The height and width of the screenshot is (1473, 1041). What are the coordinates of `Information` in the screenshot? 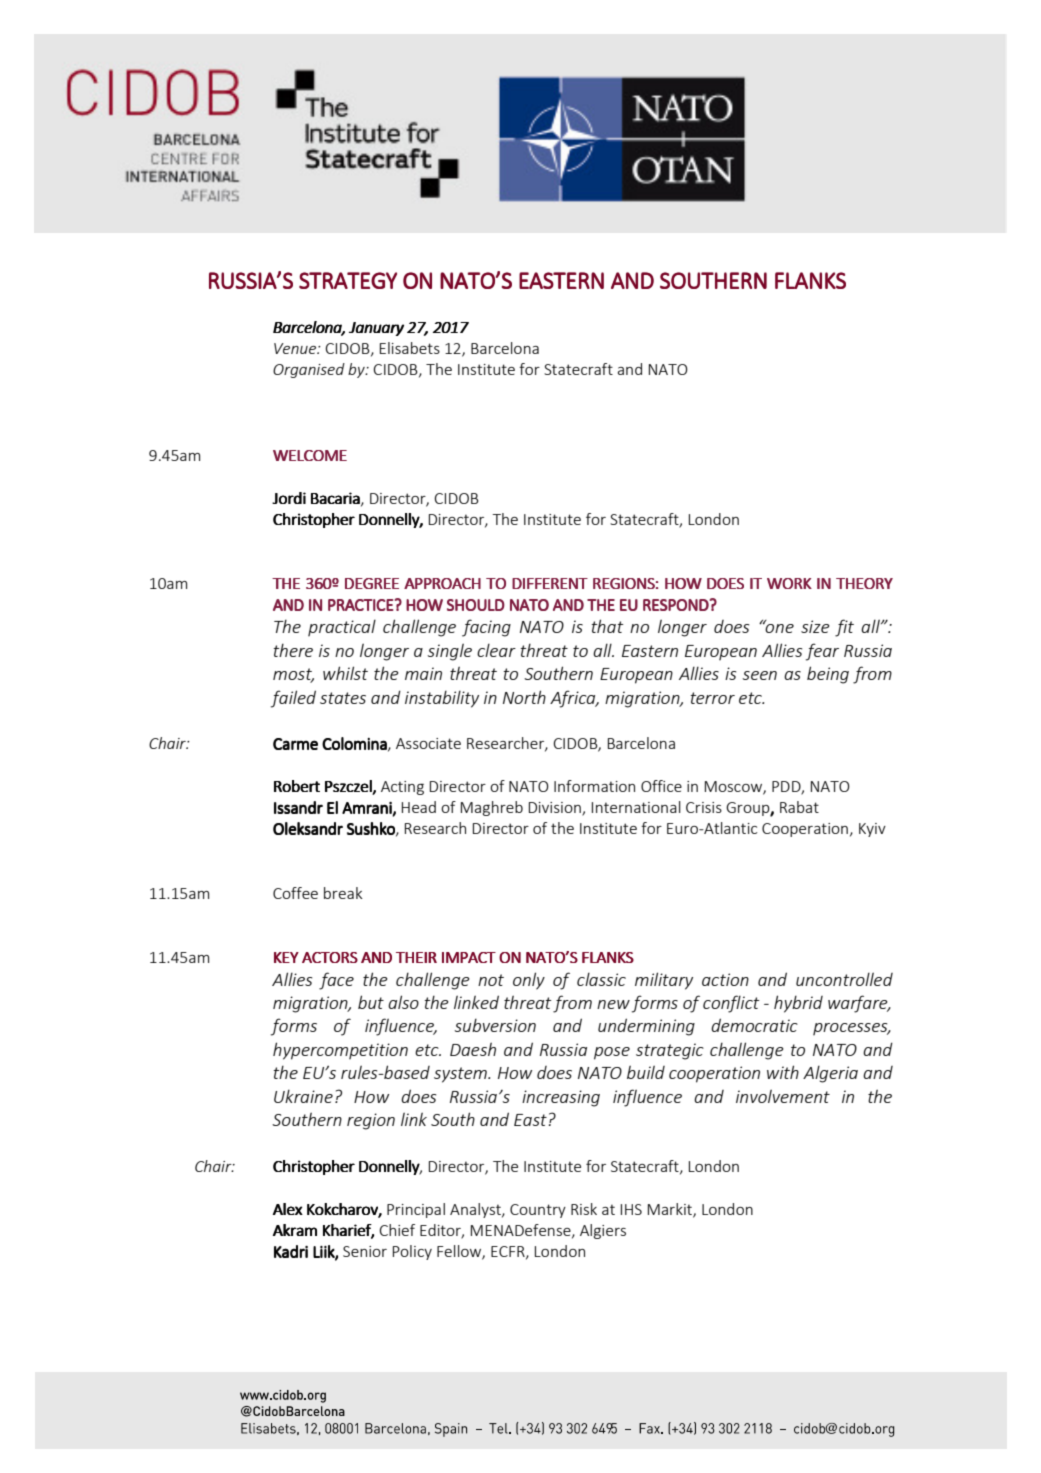 It's located at (594, 786).
